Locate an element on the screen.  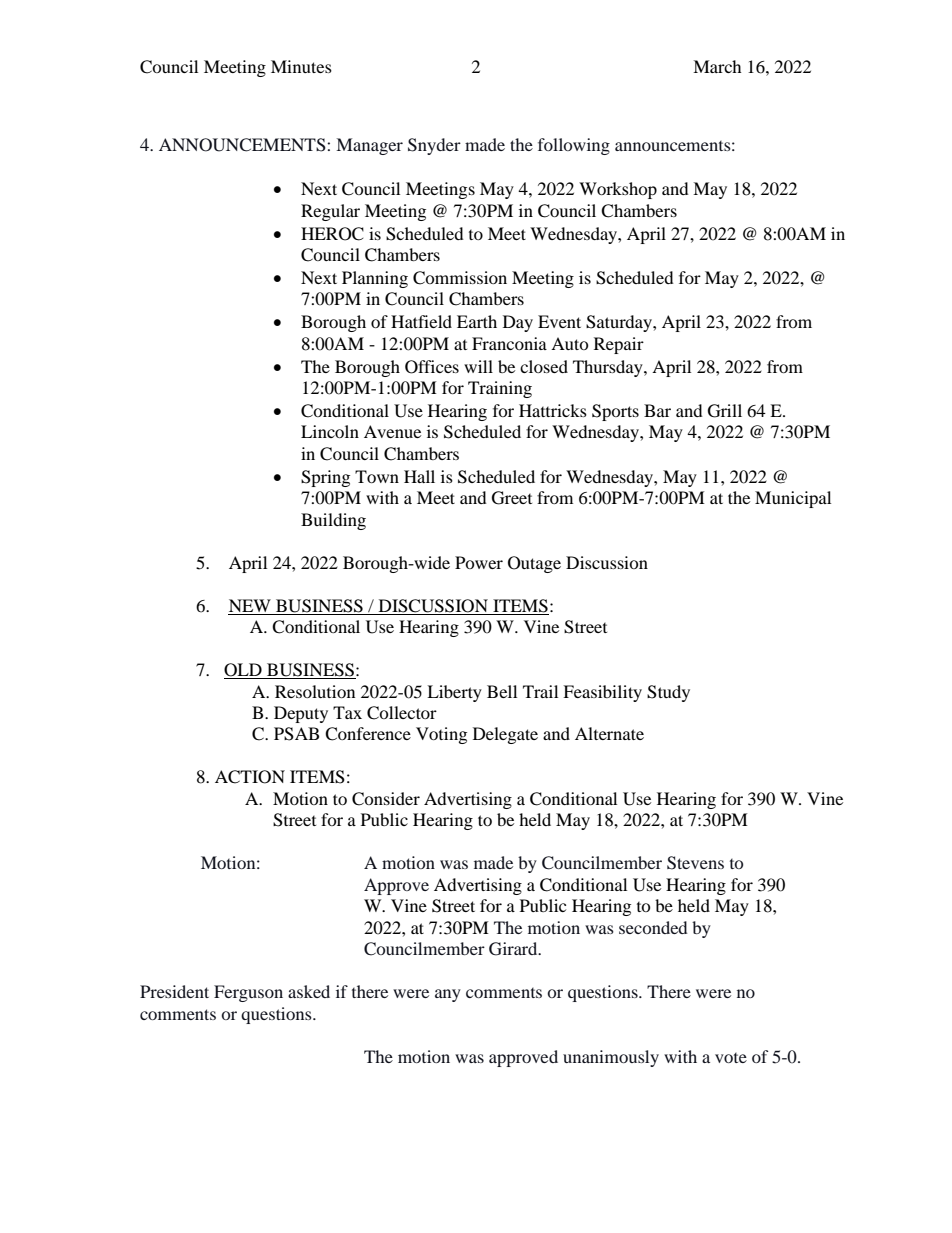
any is located at coordinates (448, 995).
